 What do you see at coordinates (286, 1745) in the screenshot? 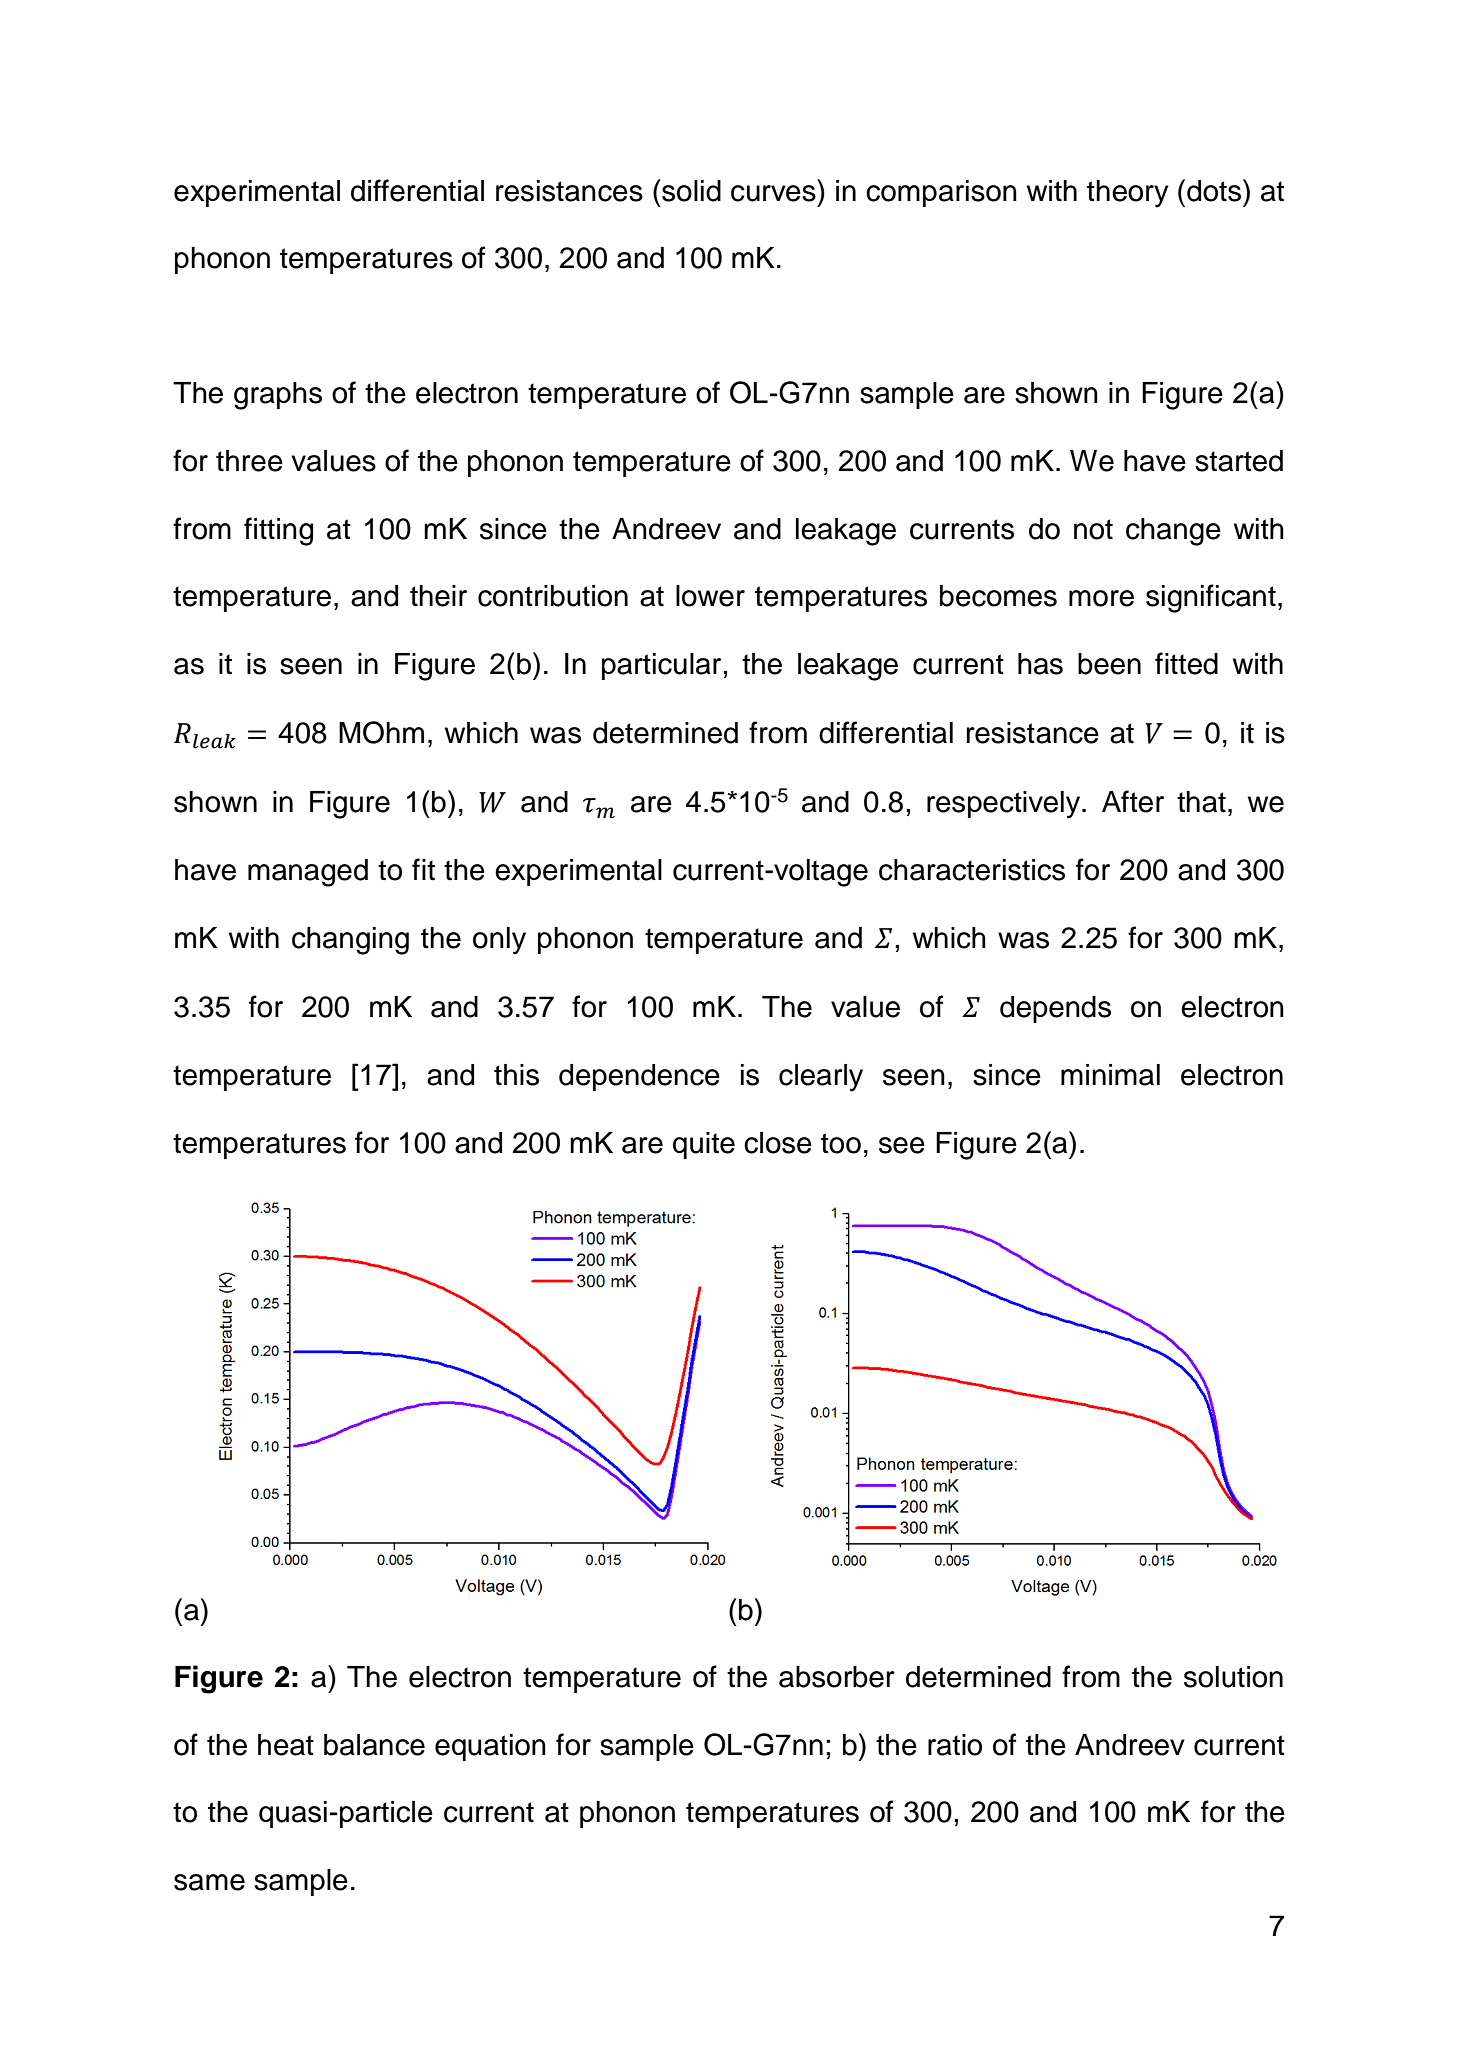
I see `heat` at bounding box center [286, 1745].
